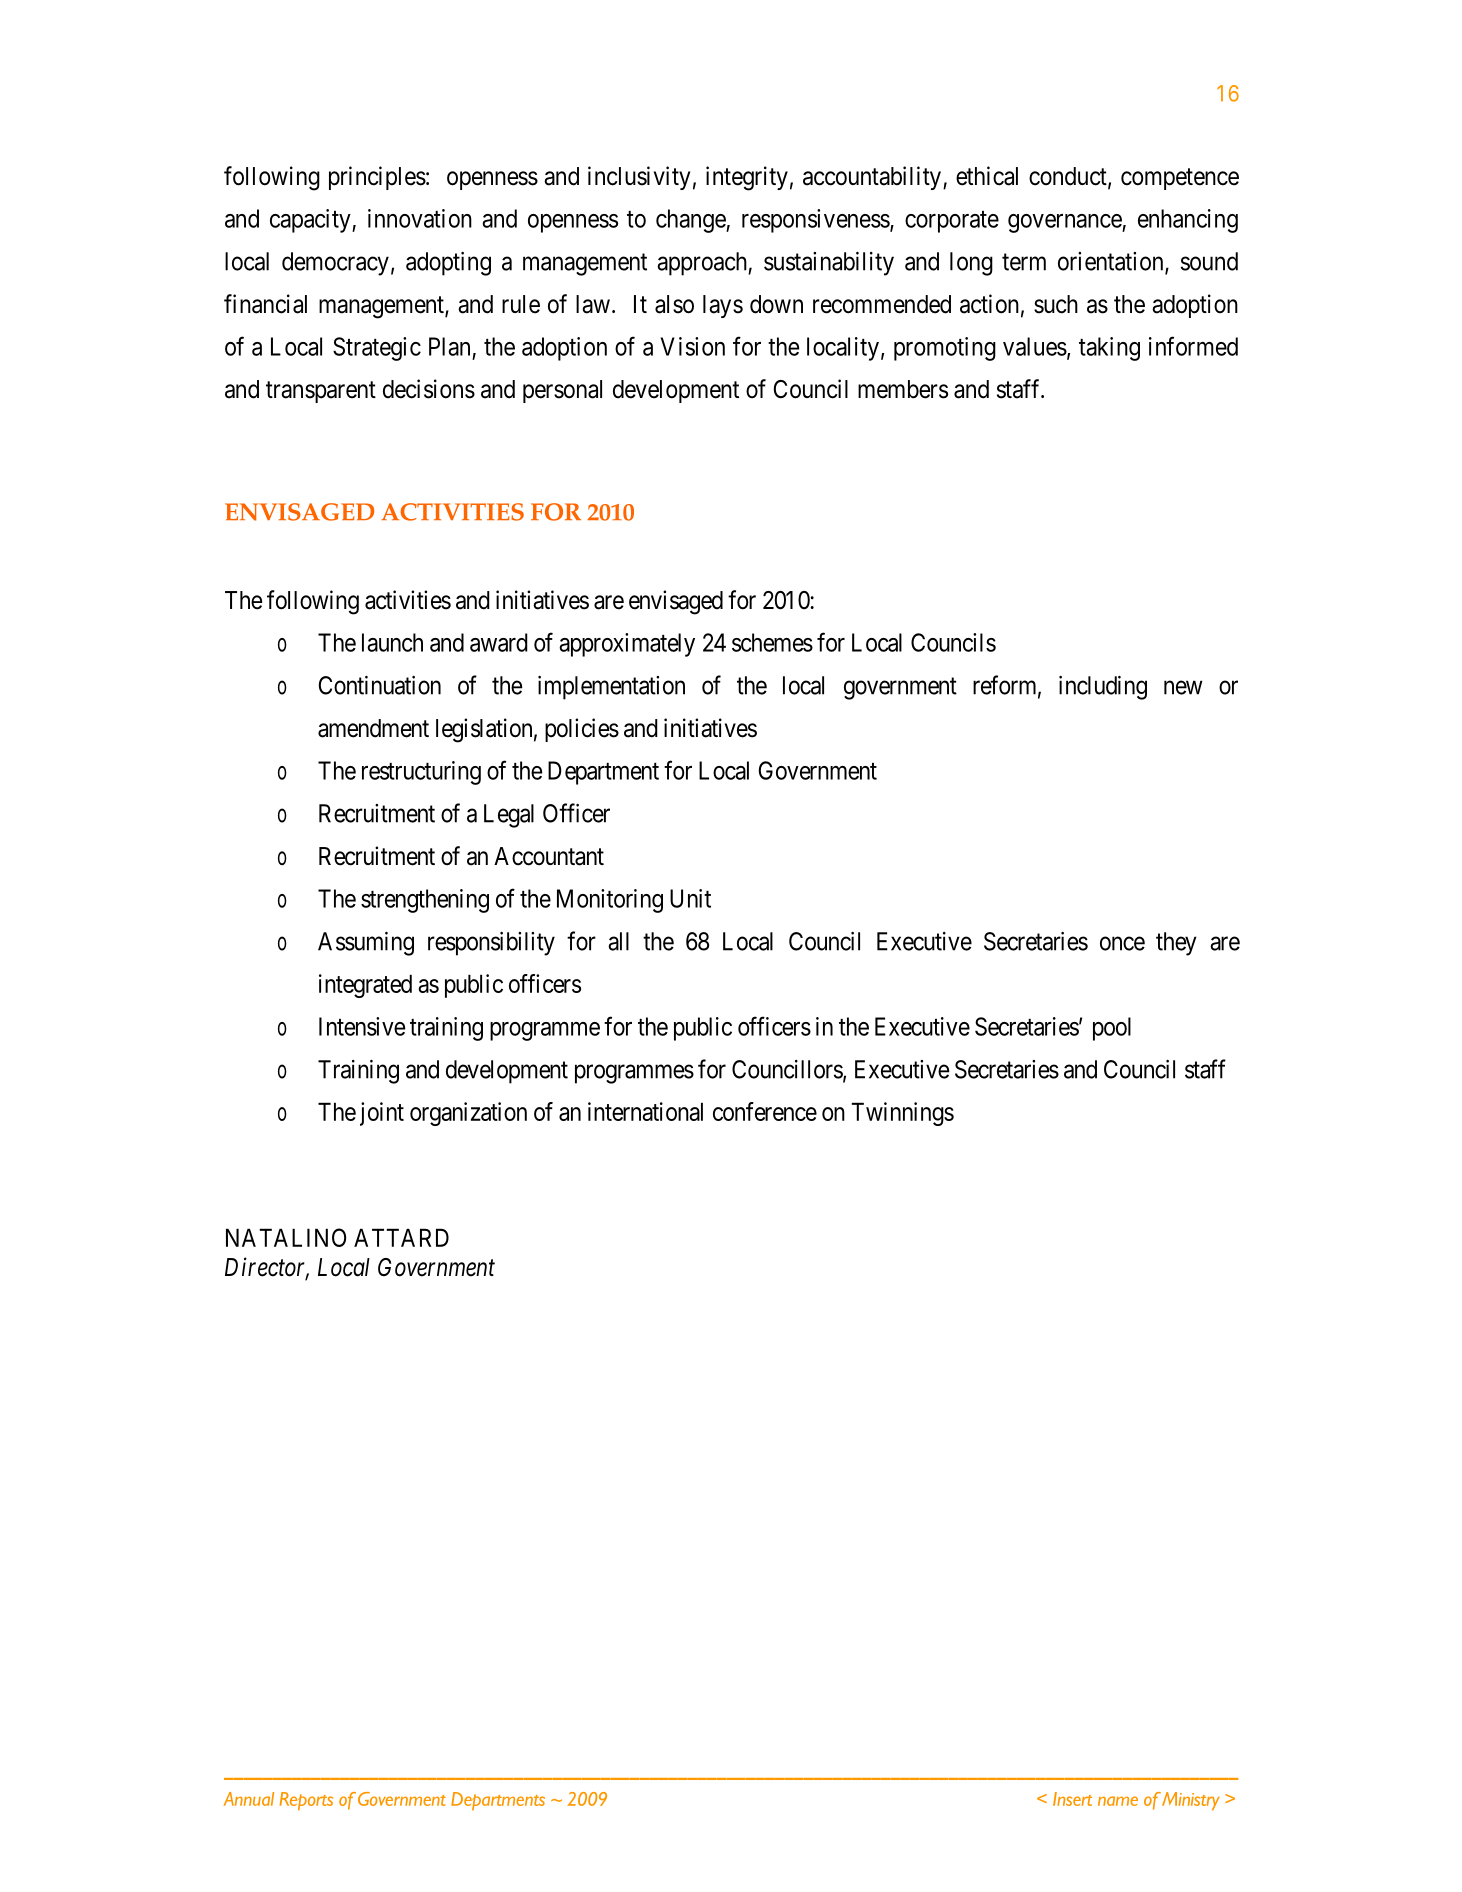 The height and width of the screenshot is (1892, 1462). Describe the element at coordinates (765, 1111) in the screenshot. I see `conference` at that location.
